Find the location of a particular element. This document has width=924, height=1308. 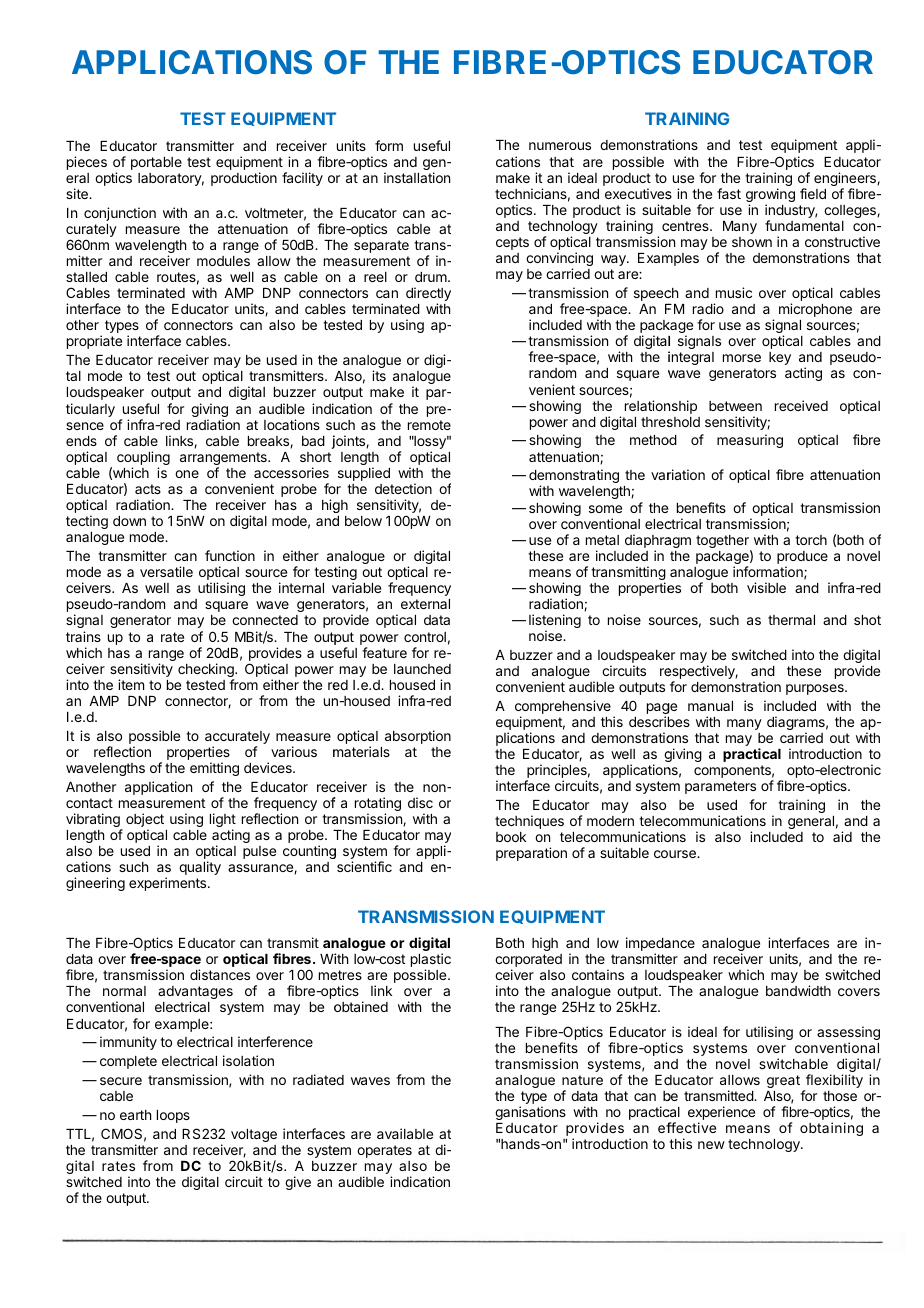

fundamental is located at coordinates (804, 225).
